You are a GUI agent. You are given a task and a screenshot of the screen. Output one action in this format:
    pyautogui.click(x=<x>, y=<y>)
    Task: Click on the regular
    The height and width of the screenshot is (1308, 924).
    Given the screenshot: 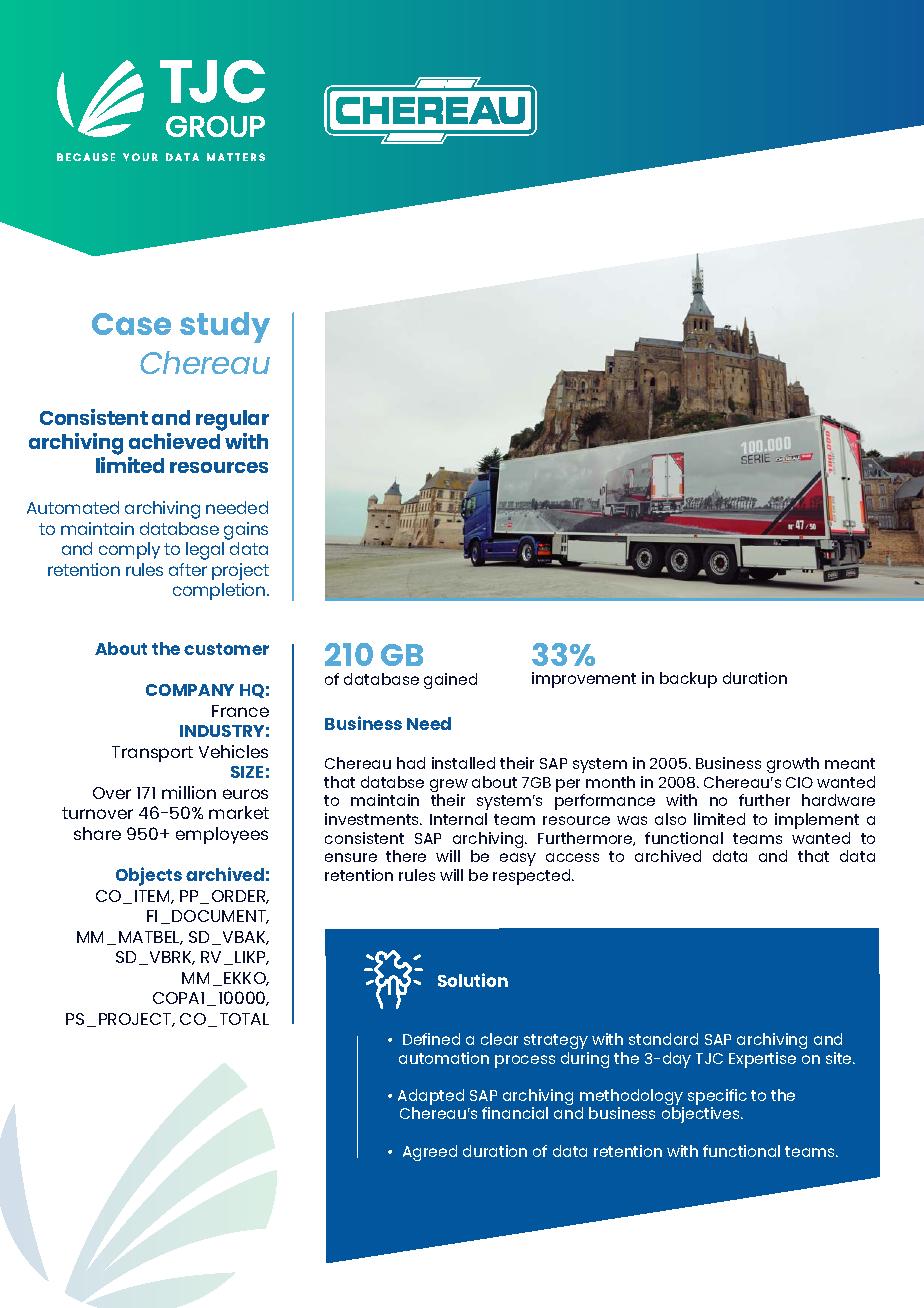 What is the action you would take?
    pyautogui.click(x=232, y=420)
